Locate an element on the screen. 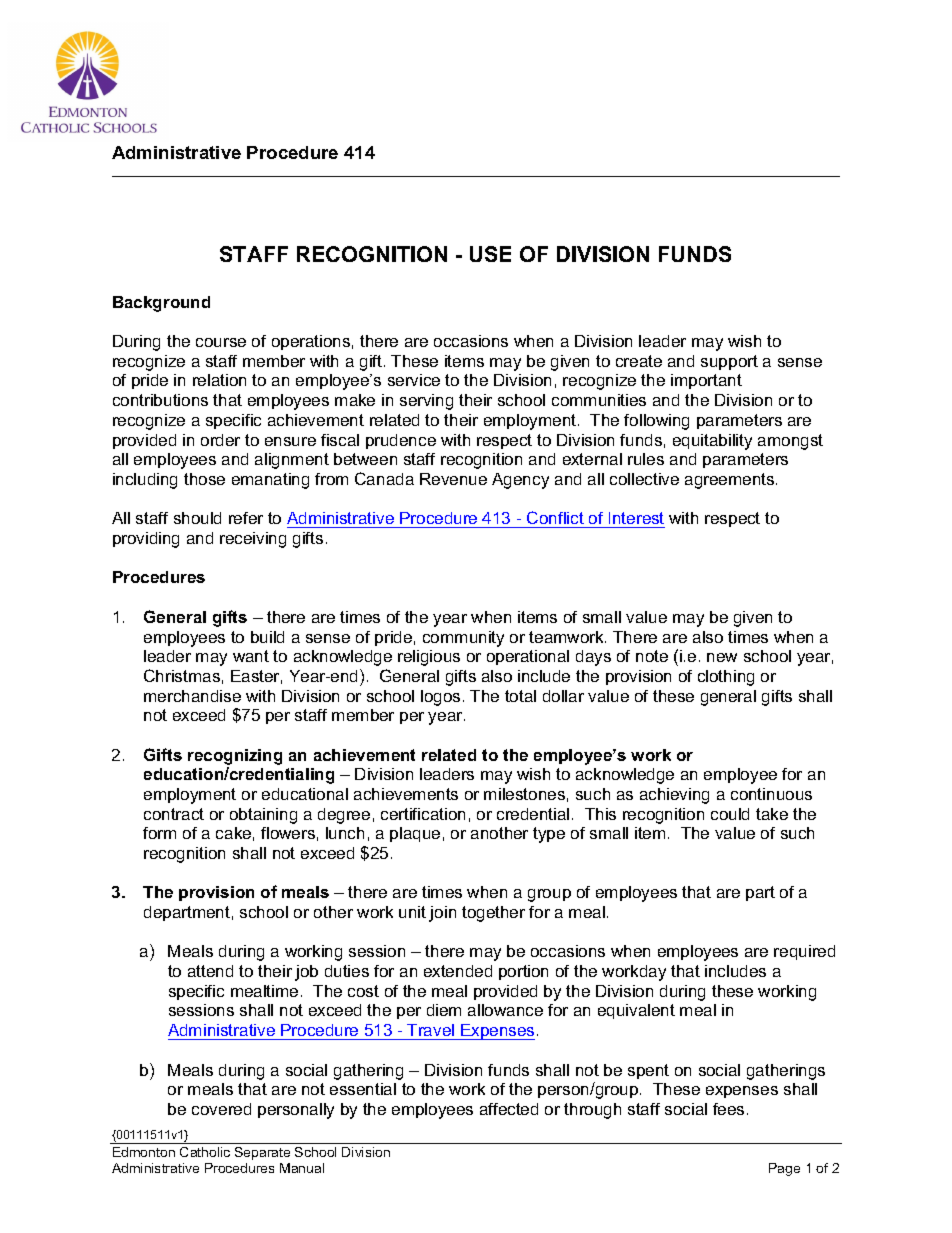 The width and height of the screenshot is (952, 1233). USE is located at coordinates (490, 254).
